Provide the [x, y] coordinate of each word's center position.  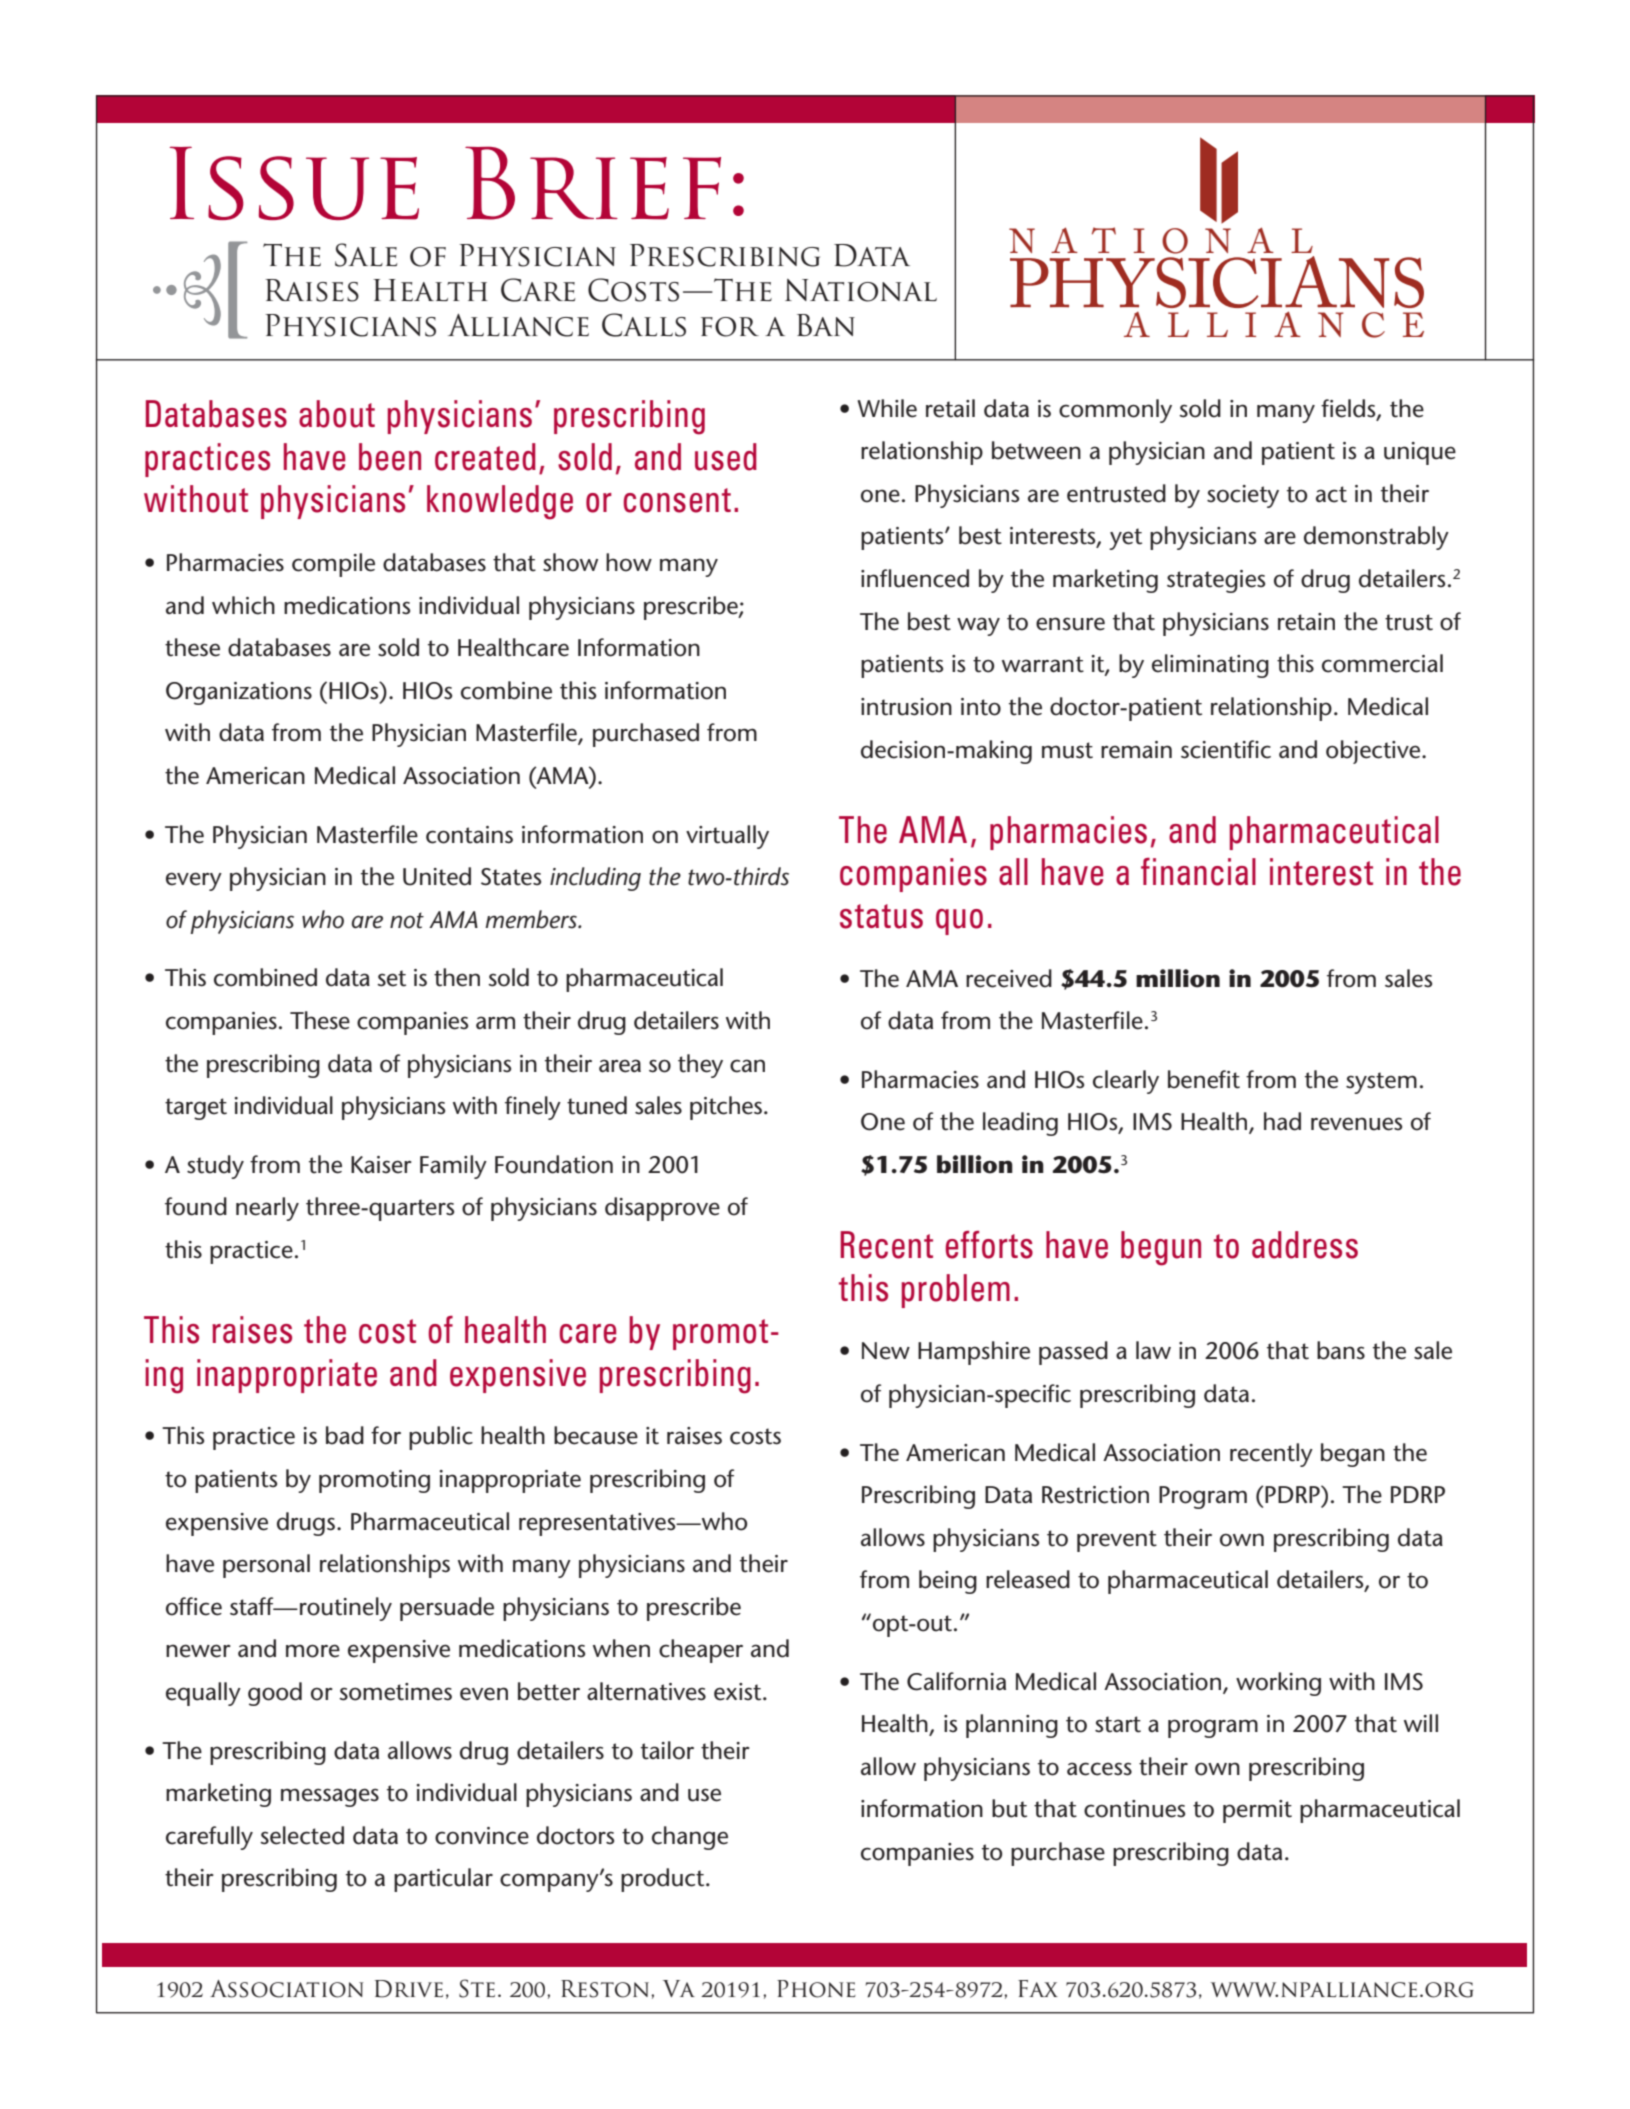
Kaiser [381, 1165]
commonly [1115, 411]
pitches [726, 1108]
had [1282, 1121]
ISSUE [294, 183]
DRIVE [409, 1989]
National [861, 290]
